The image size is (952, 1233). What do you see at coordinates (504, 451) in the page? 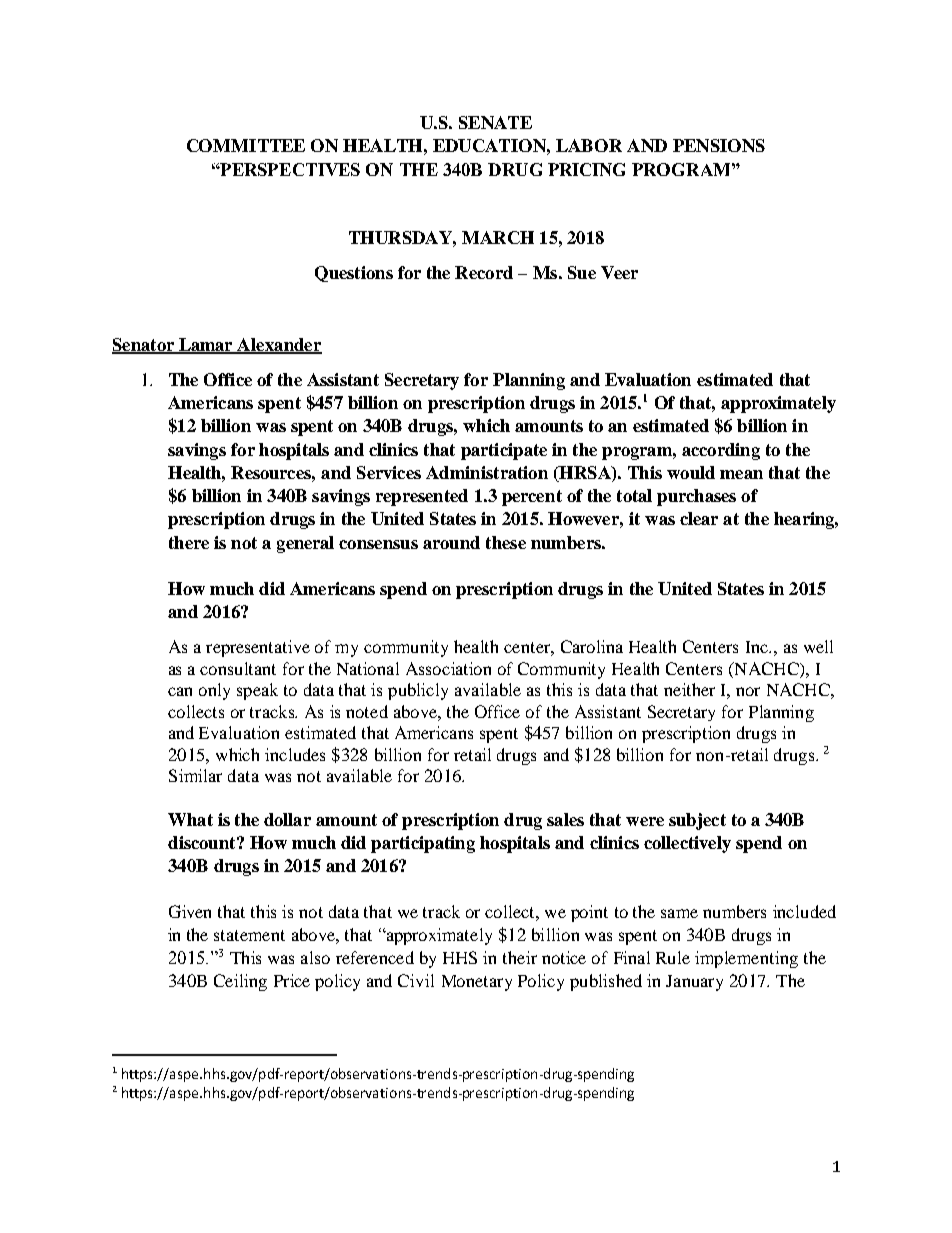
I see `participate` at bounding box center [504, 451].
